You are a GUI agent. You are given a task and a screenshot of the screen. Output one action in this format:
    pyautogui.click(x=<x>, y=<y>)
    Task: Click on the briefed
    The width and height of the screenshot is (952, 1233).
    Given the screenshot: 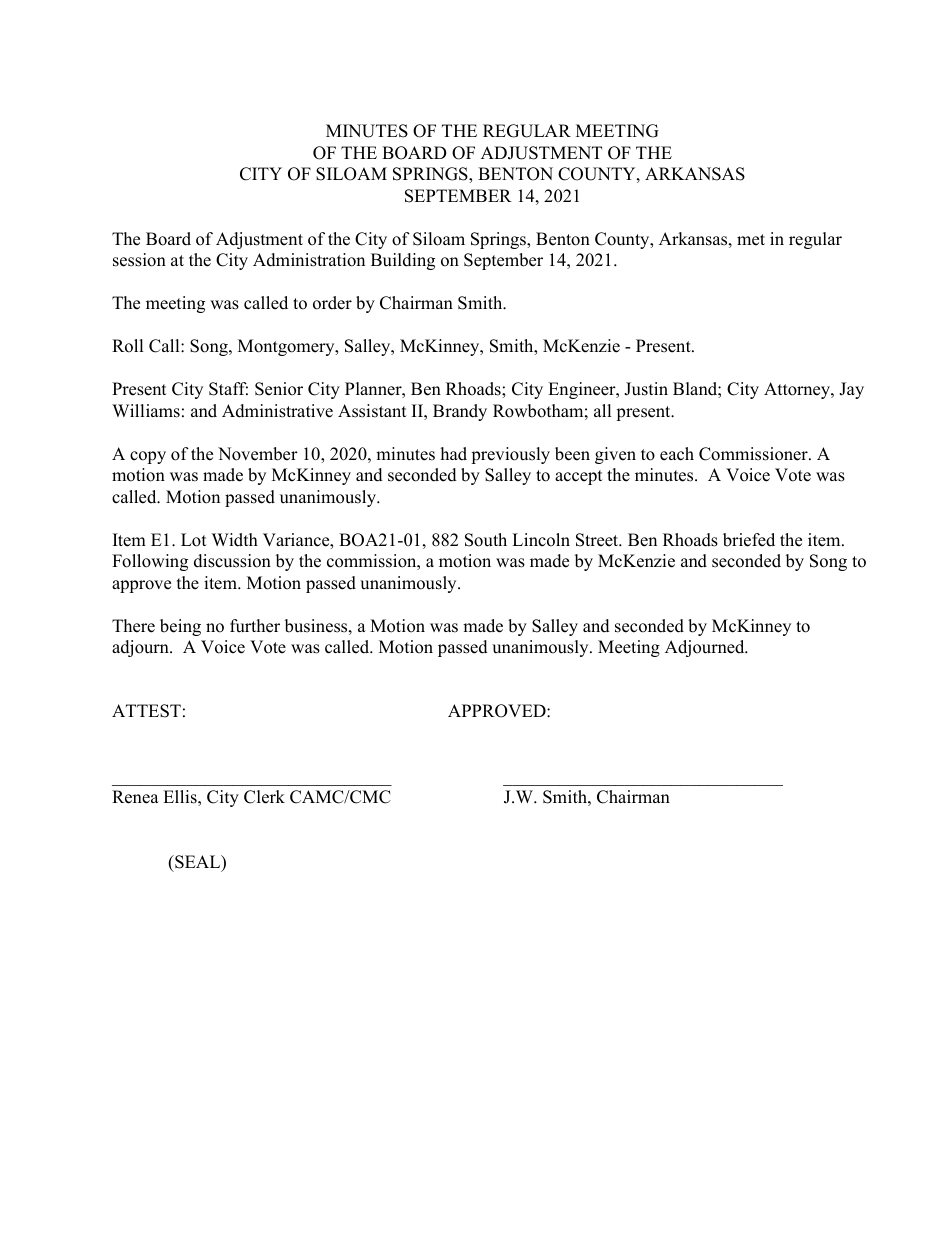 What is the action you would take?
    pyautogui.click(x=749, y=540)
